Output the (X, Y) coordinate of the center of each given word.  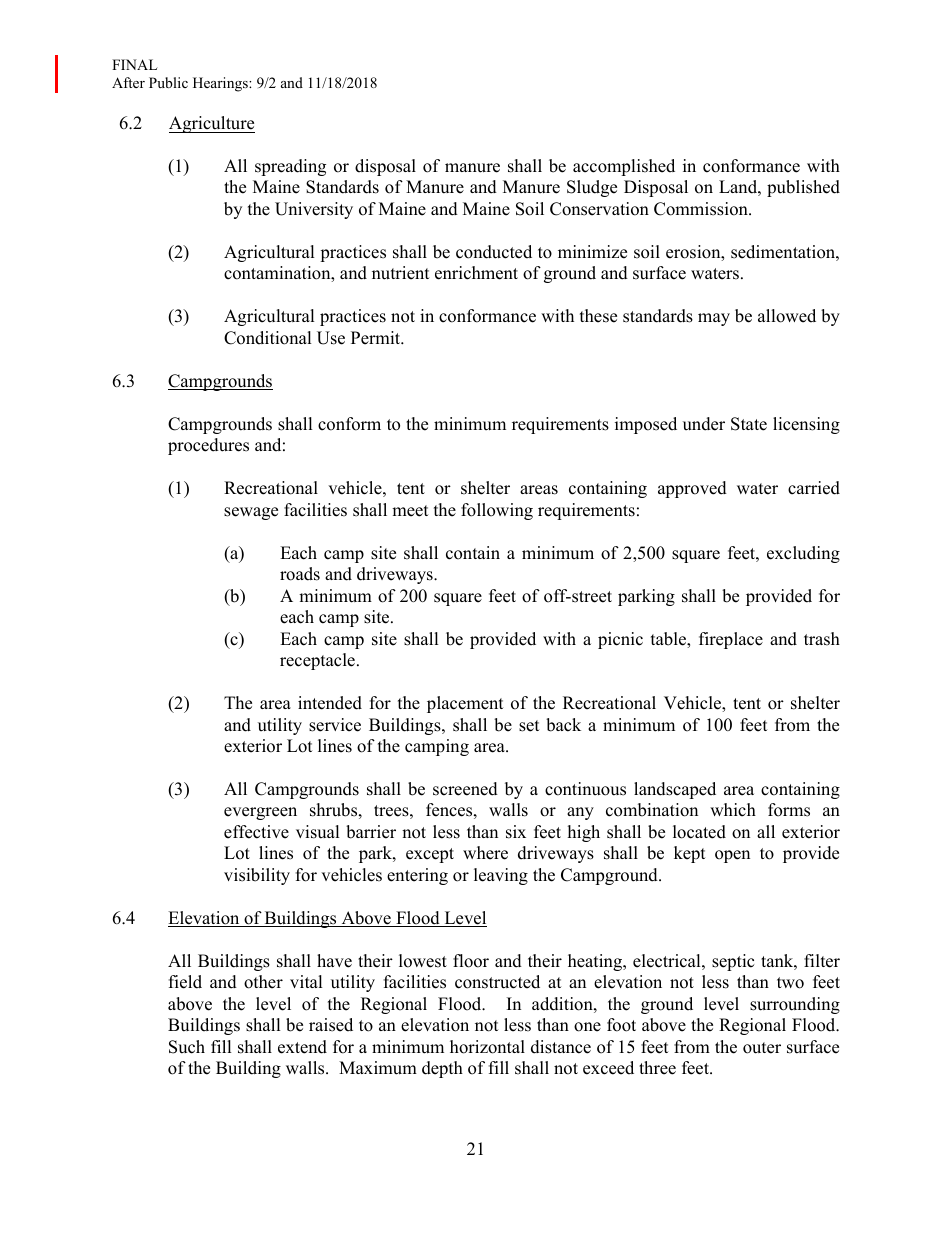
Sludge (592, 188)
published (803, 188)
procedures (208, 446)
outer (762, 1048)
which (733, 810)
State (749, 424)
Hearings (221, 84)
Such (187, 1047)
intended (330, 703)
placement (465, 704)
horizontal (487, 1047)
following (497, 511)
